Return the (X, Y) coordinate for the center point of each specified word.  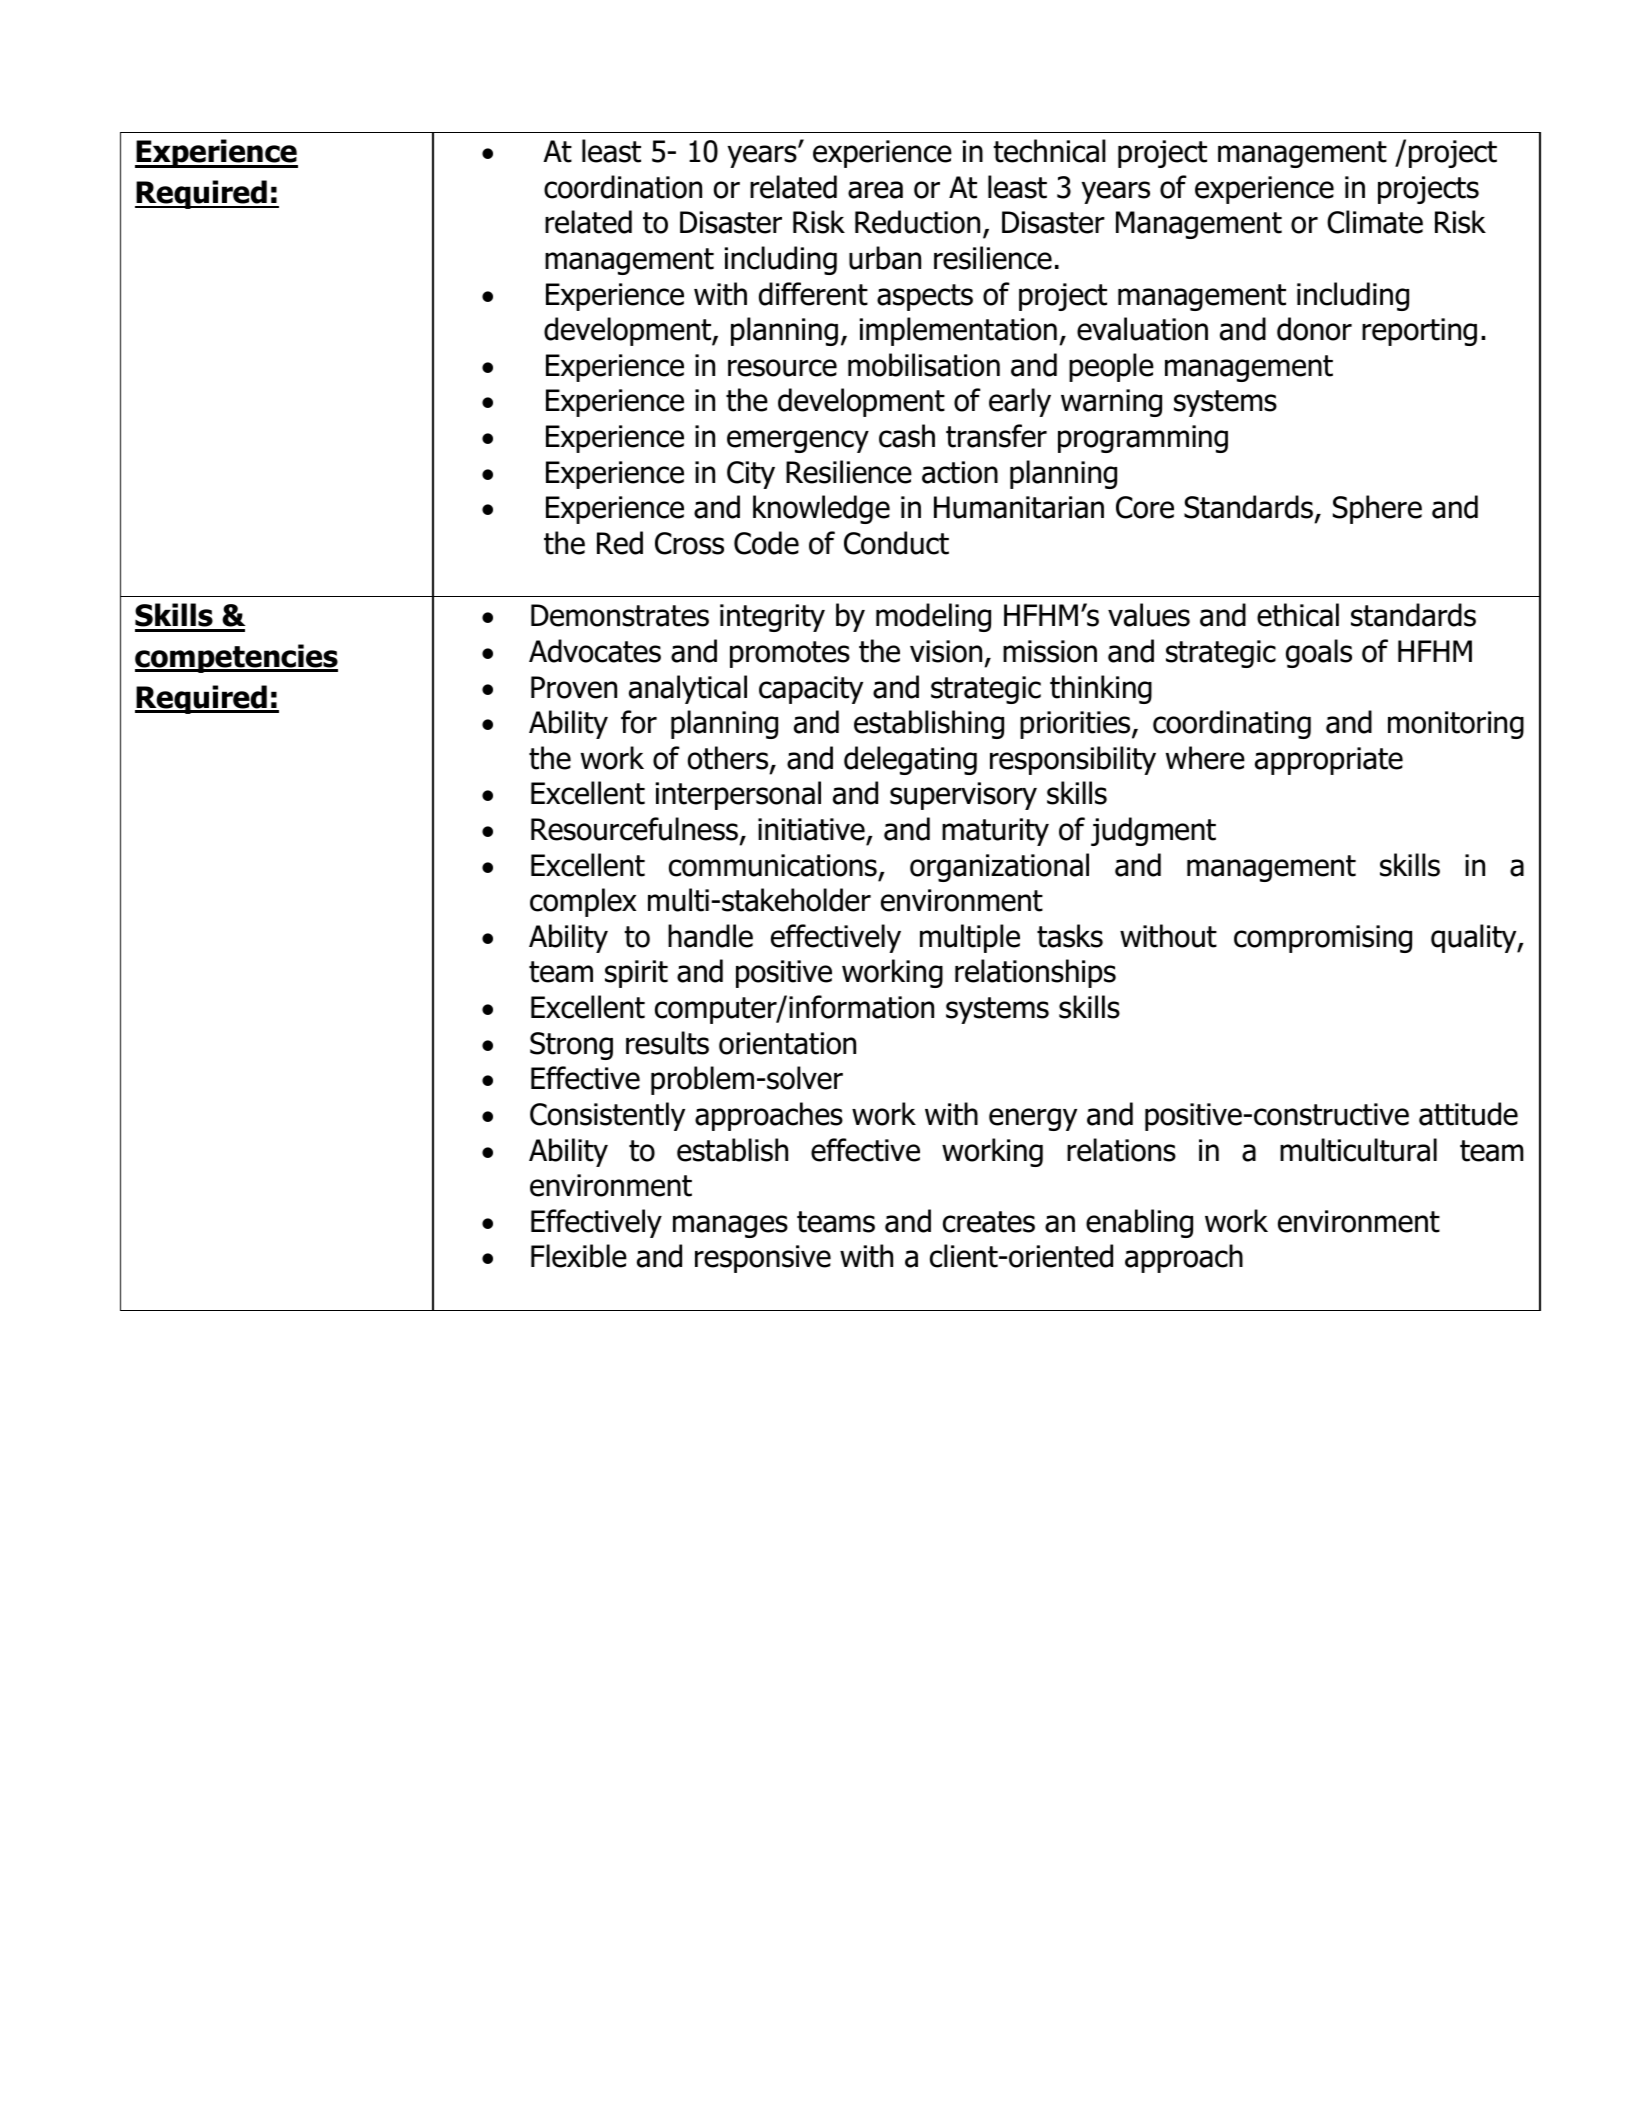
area (875, 190)
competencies (236, 658)
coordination (623, 187)
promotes (790, 654)
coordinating (1232, 724)
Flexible (579, 1256)
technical (1050, 151)
